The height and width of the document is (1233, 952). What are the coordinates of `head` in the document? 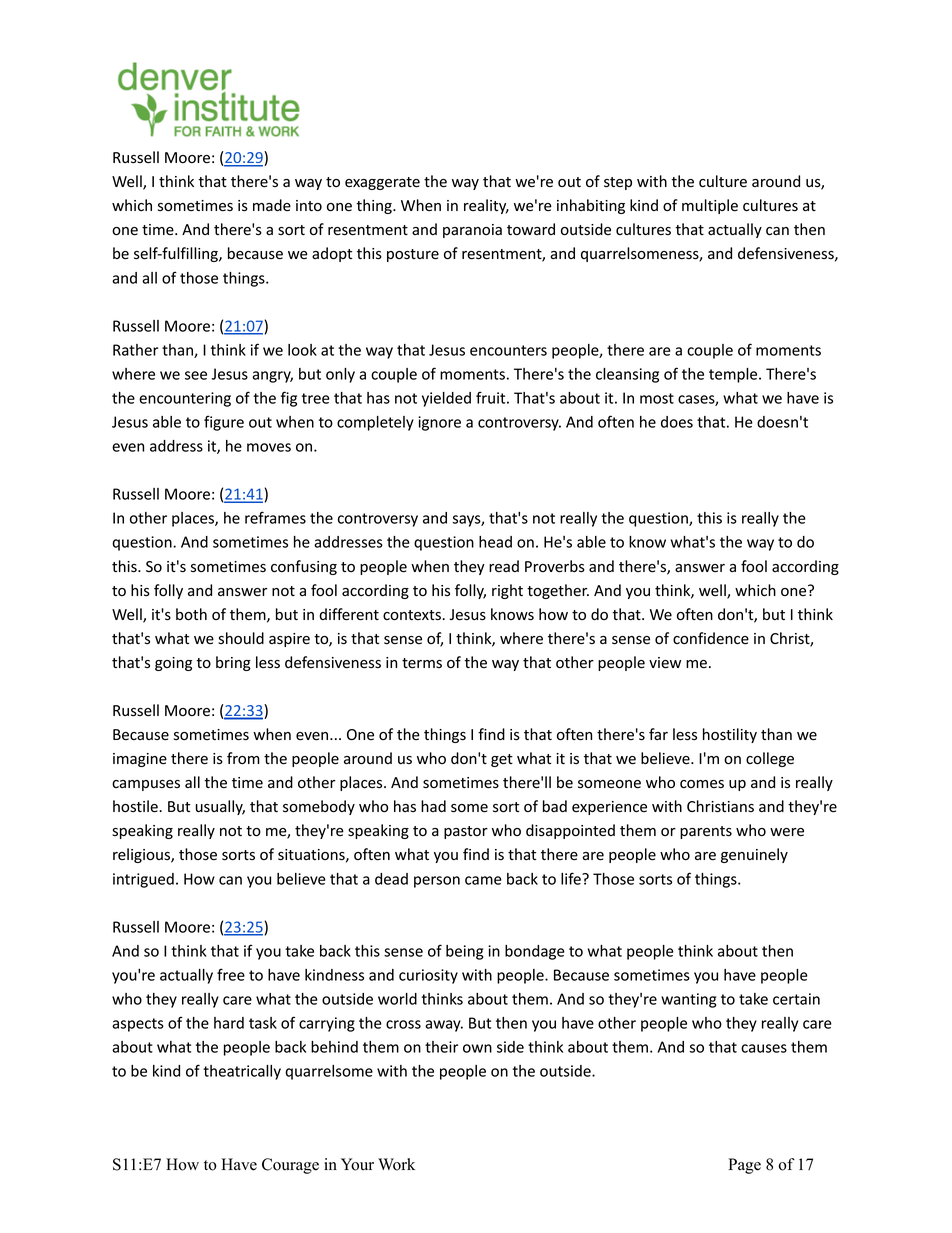 It's located at (495, 542).
